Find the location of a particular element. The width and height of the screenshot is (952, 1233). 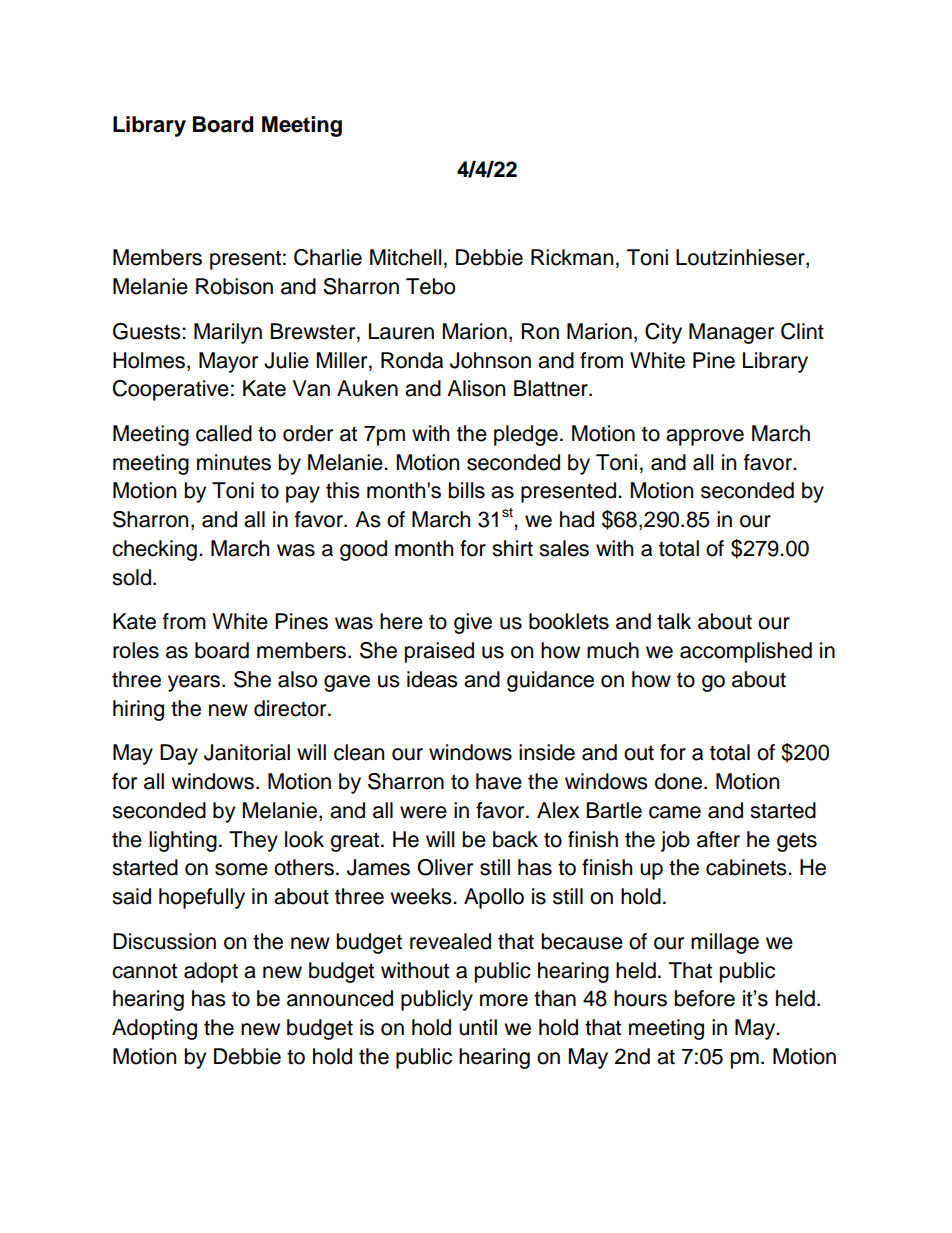

after is located at coordinates (718, 839).
